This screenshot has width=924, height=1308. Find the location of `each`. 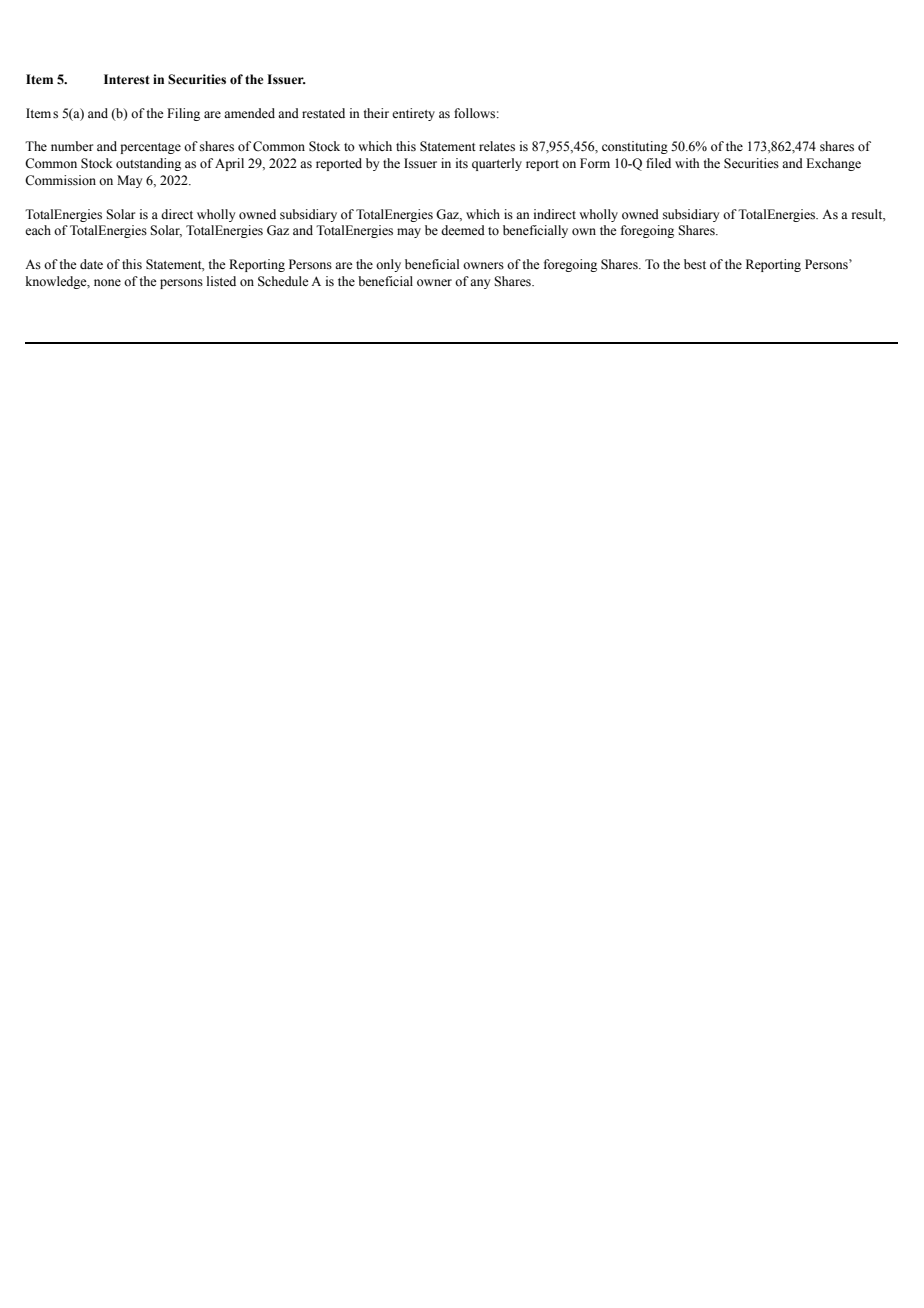

each is located at coordinates (38, 230).
